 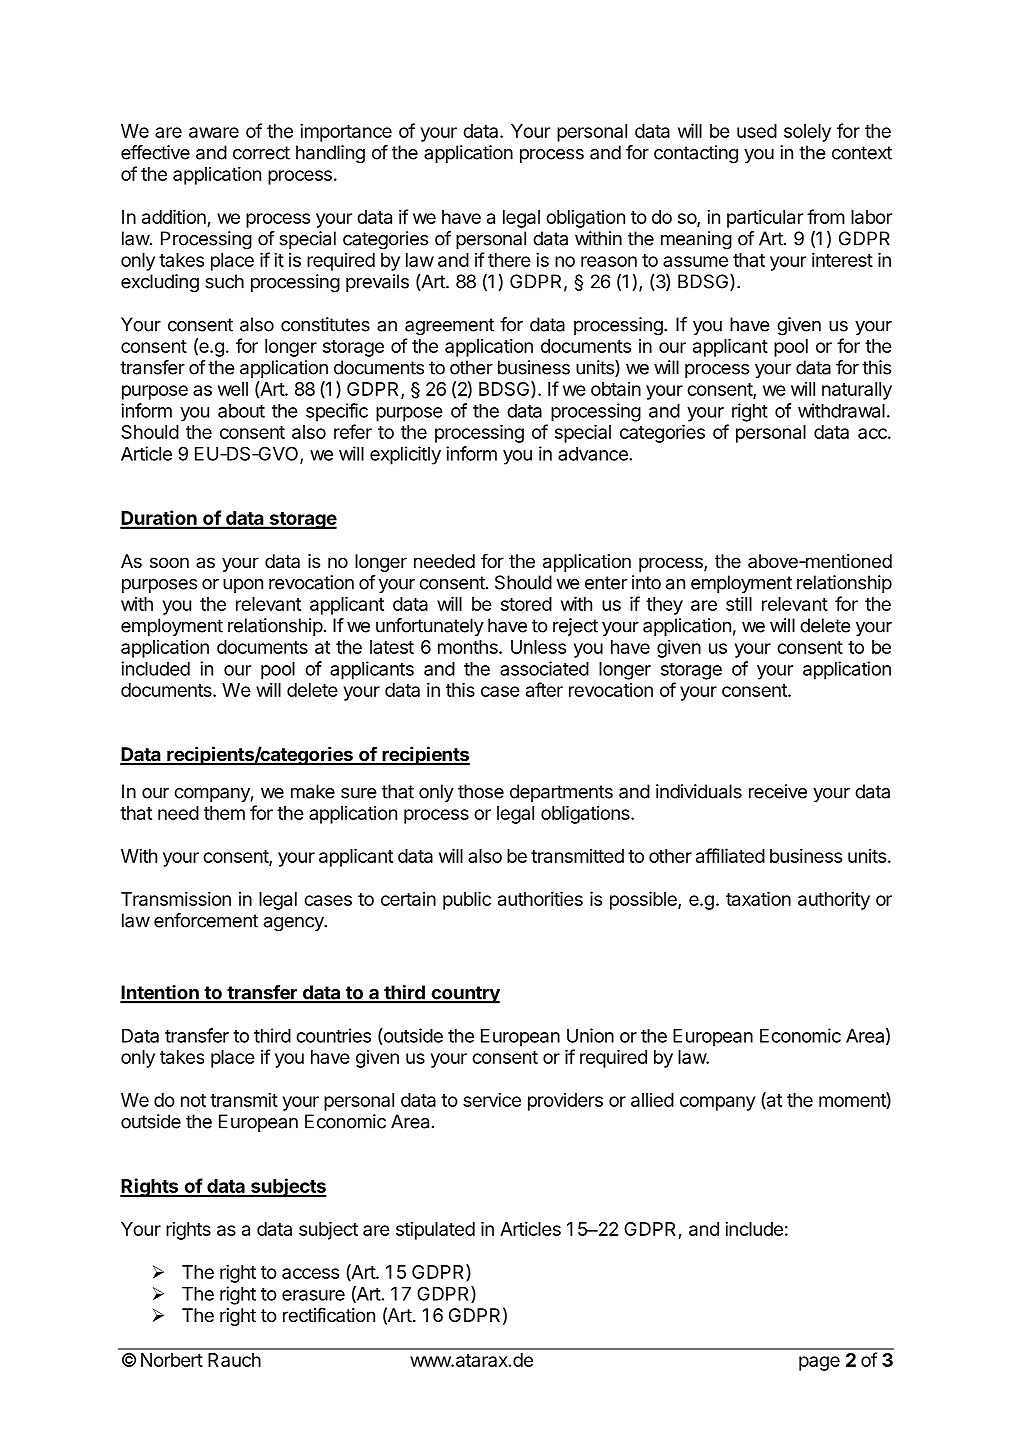 What do you see at coordinates (807, 133) in the screenshot?
I see `solely` at bounding box center [807, 133].
